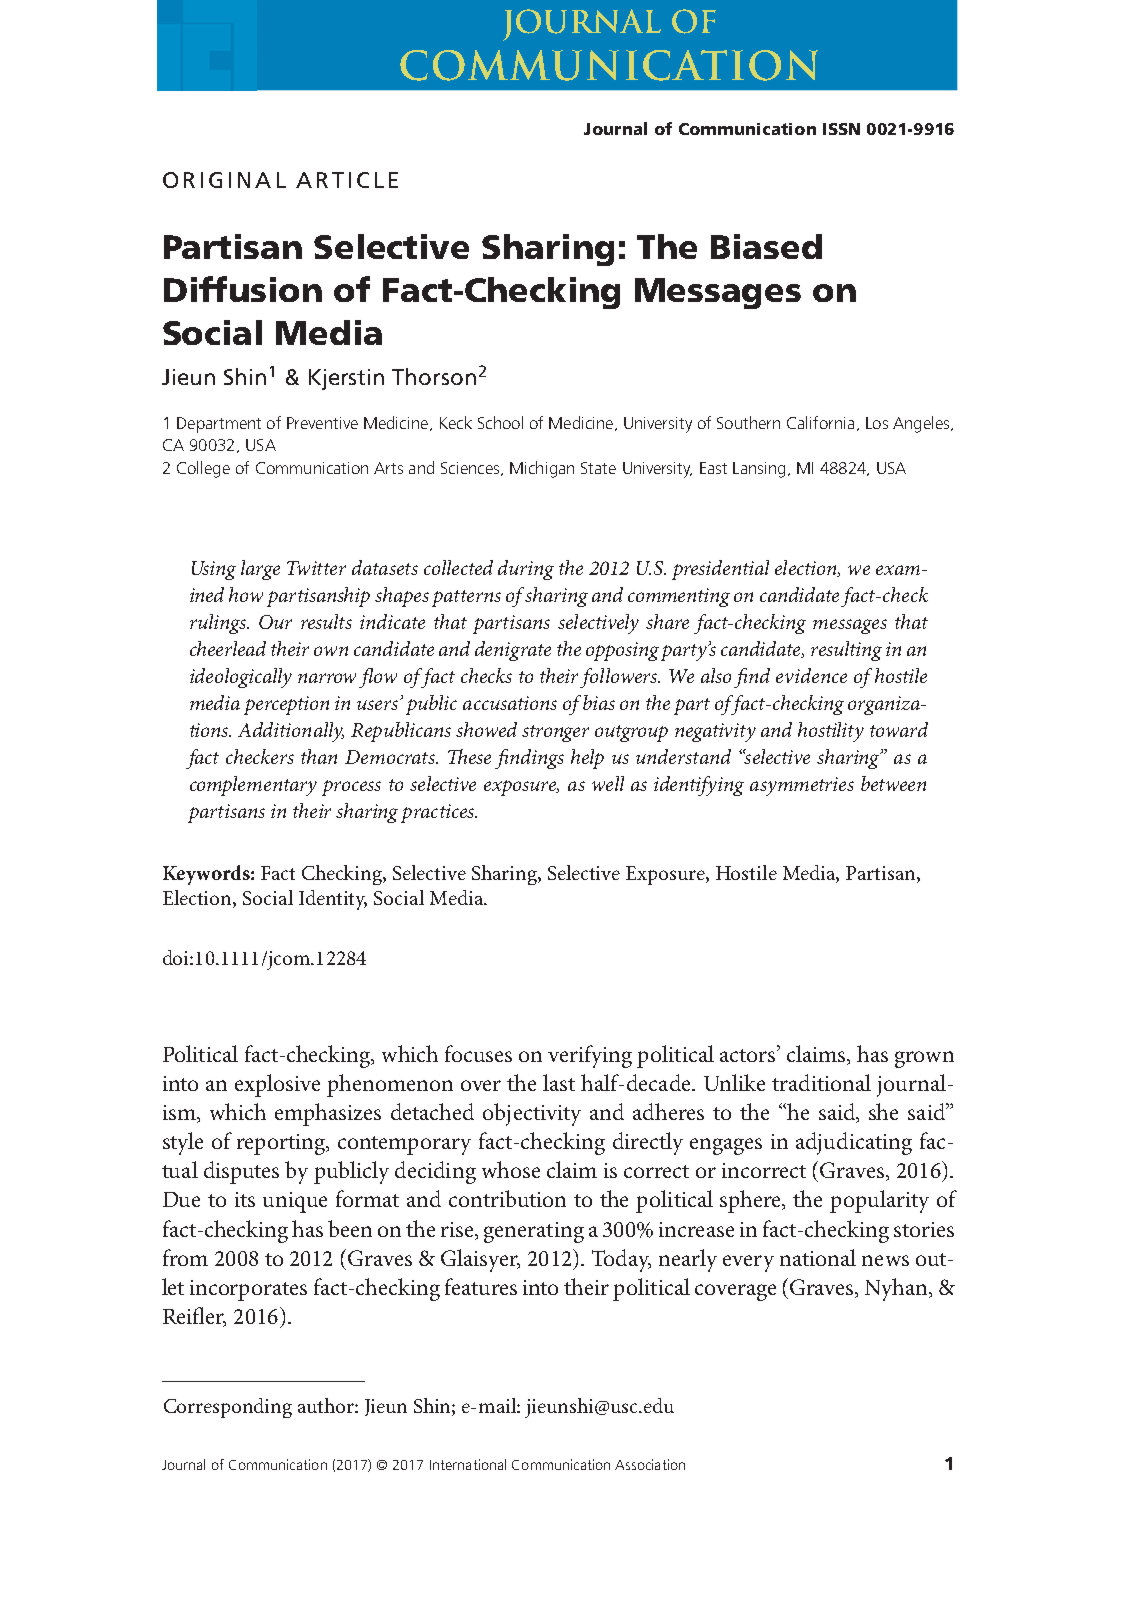  I want to click on ARTICLE, so click(347, 180).
